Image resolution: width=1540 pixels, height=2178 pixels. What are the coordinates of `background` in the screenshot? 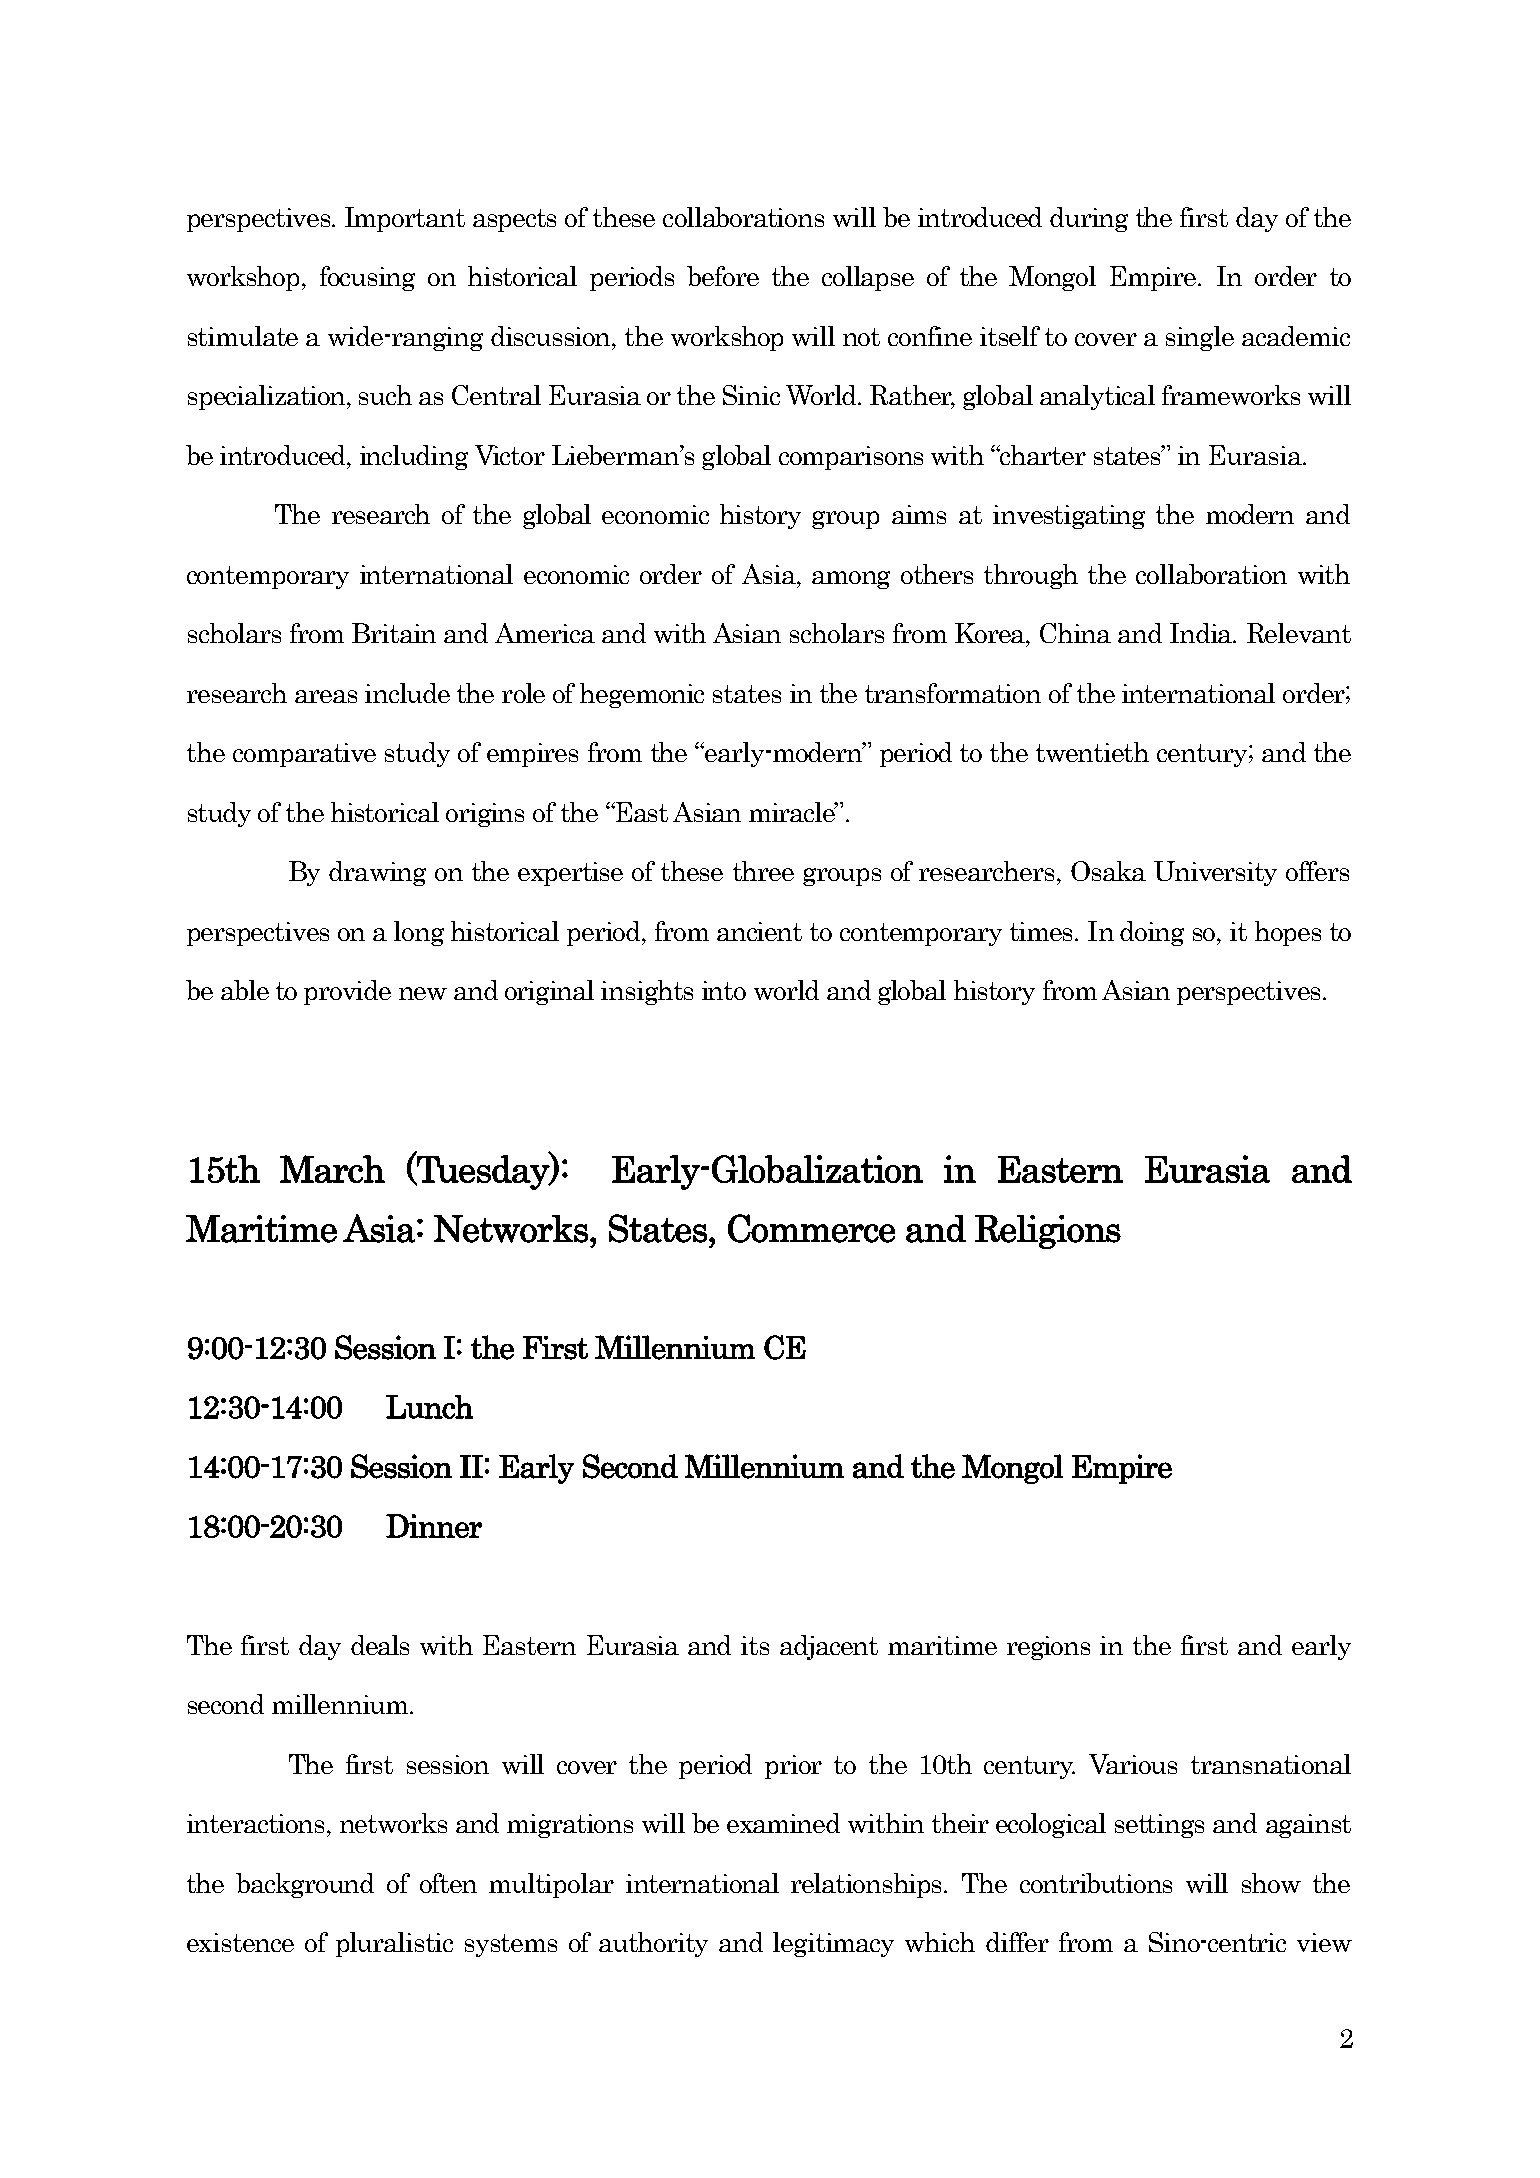 It's located at (305, 1885).
